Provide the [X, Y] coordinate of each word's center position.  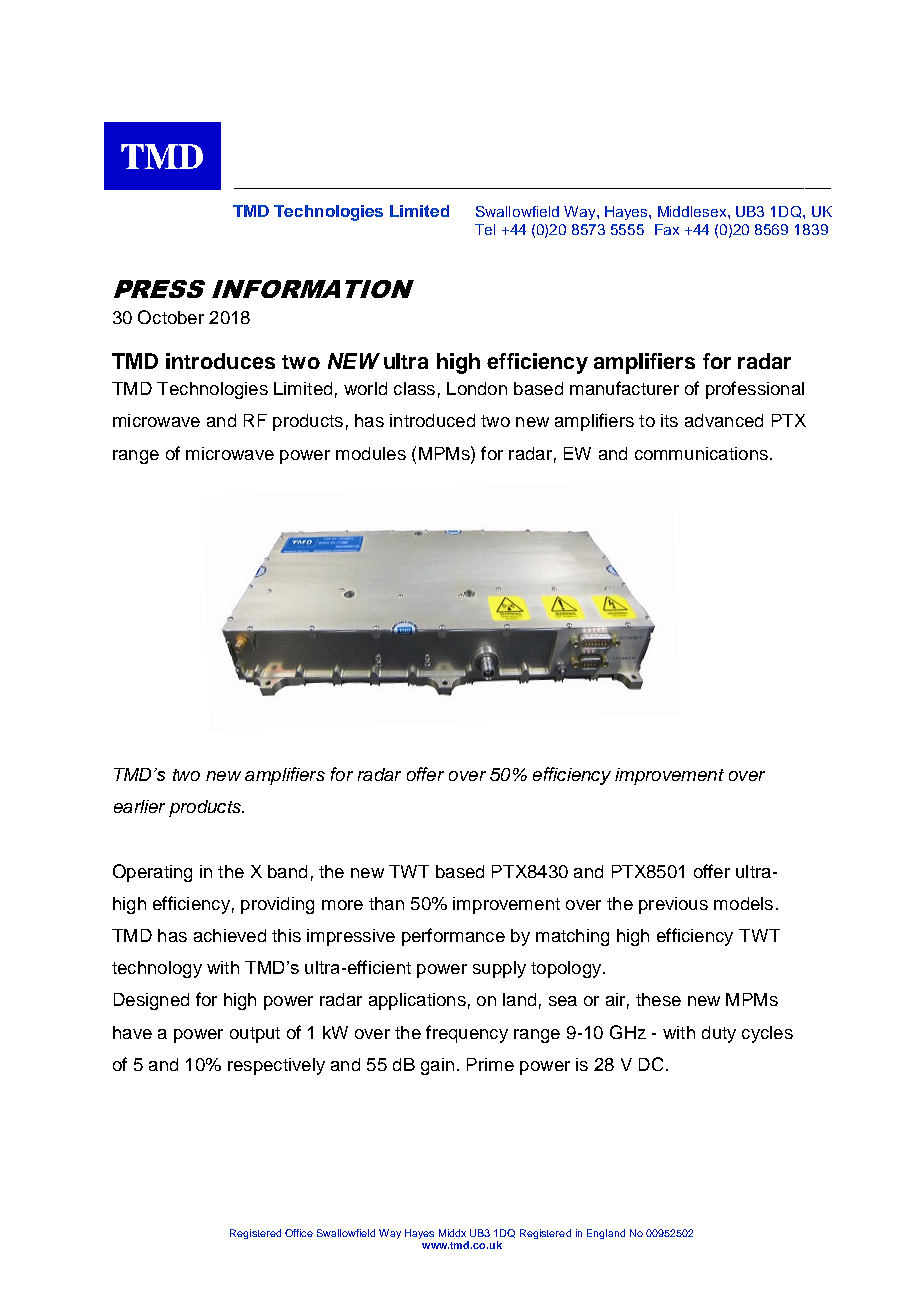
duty [719, 1034]
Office [299, 1233]
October [171, 317]
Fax [667, 229]
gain [437, 1066]
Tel [485, 229]
